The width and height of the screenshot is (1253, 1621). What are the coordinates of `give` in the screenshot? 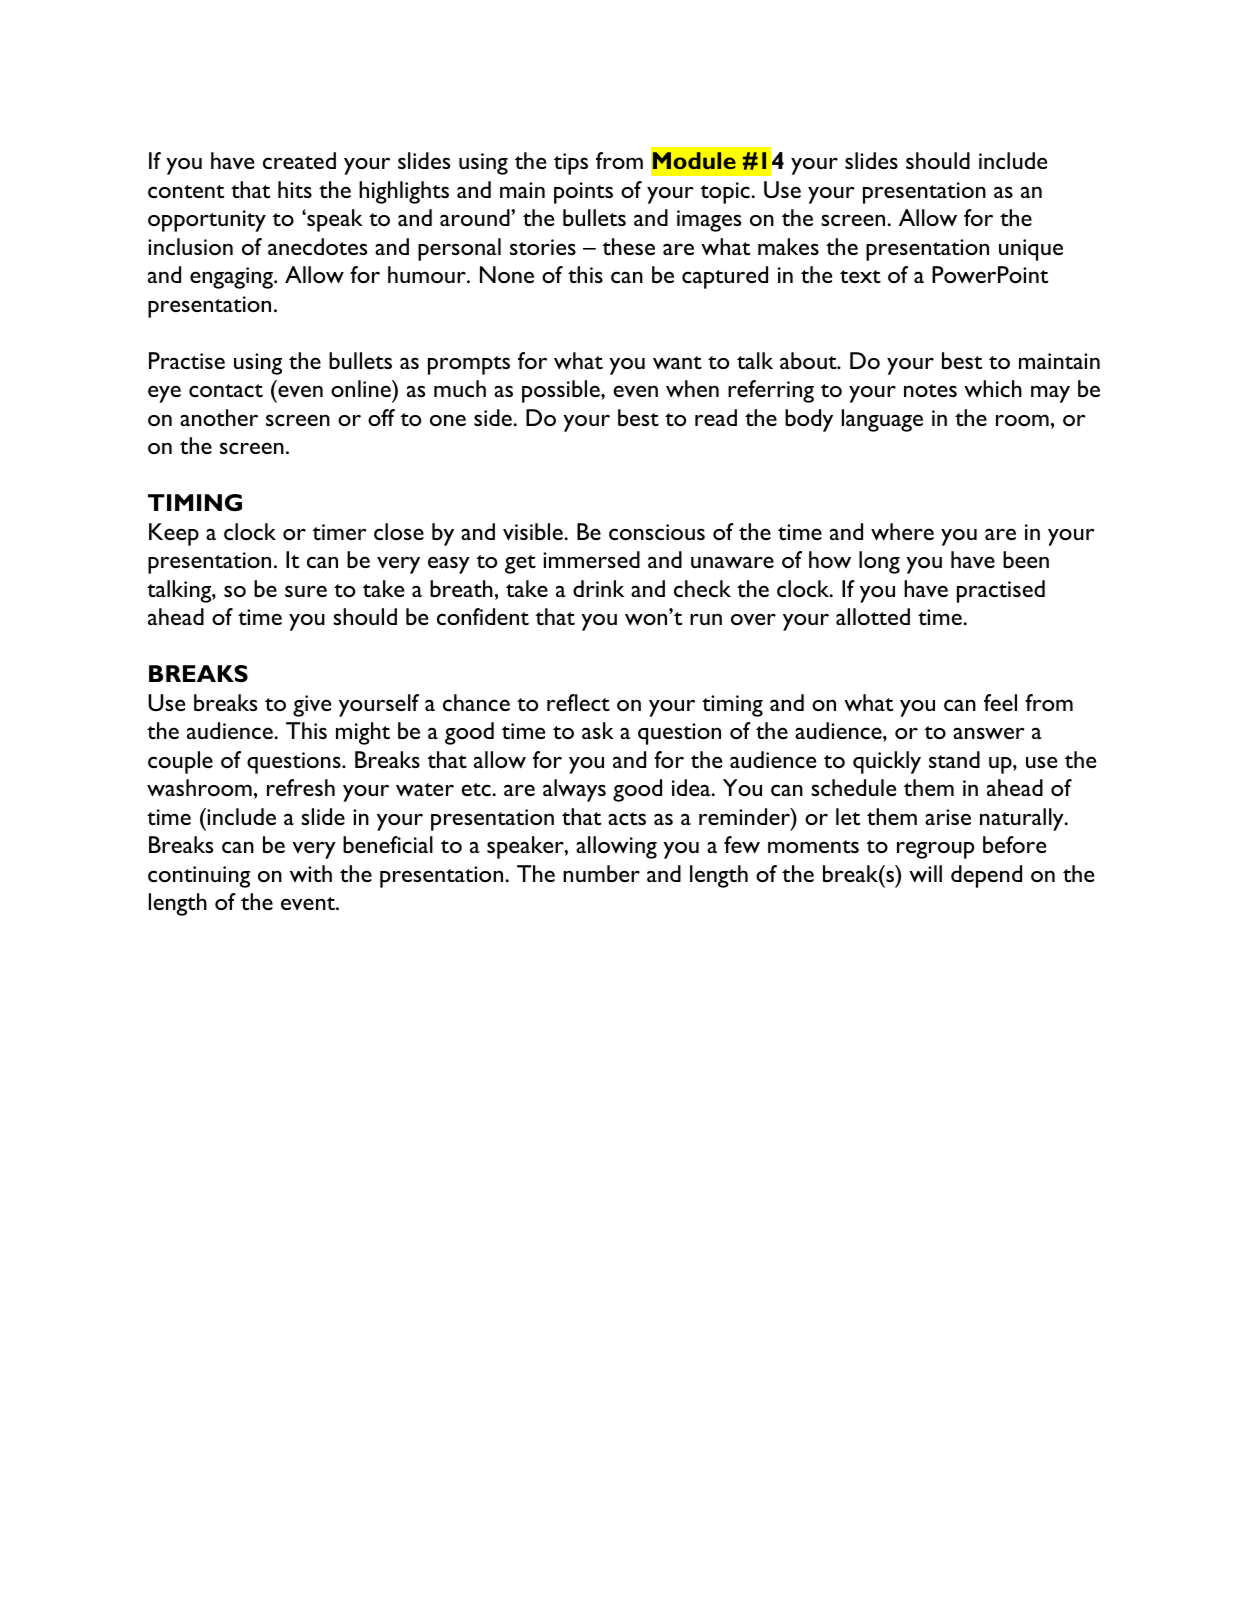 It's located at (312, 706).
